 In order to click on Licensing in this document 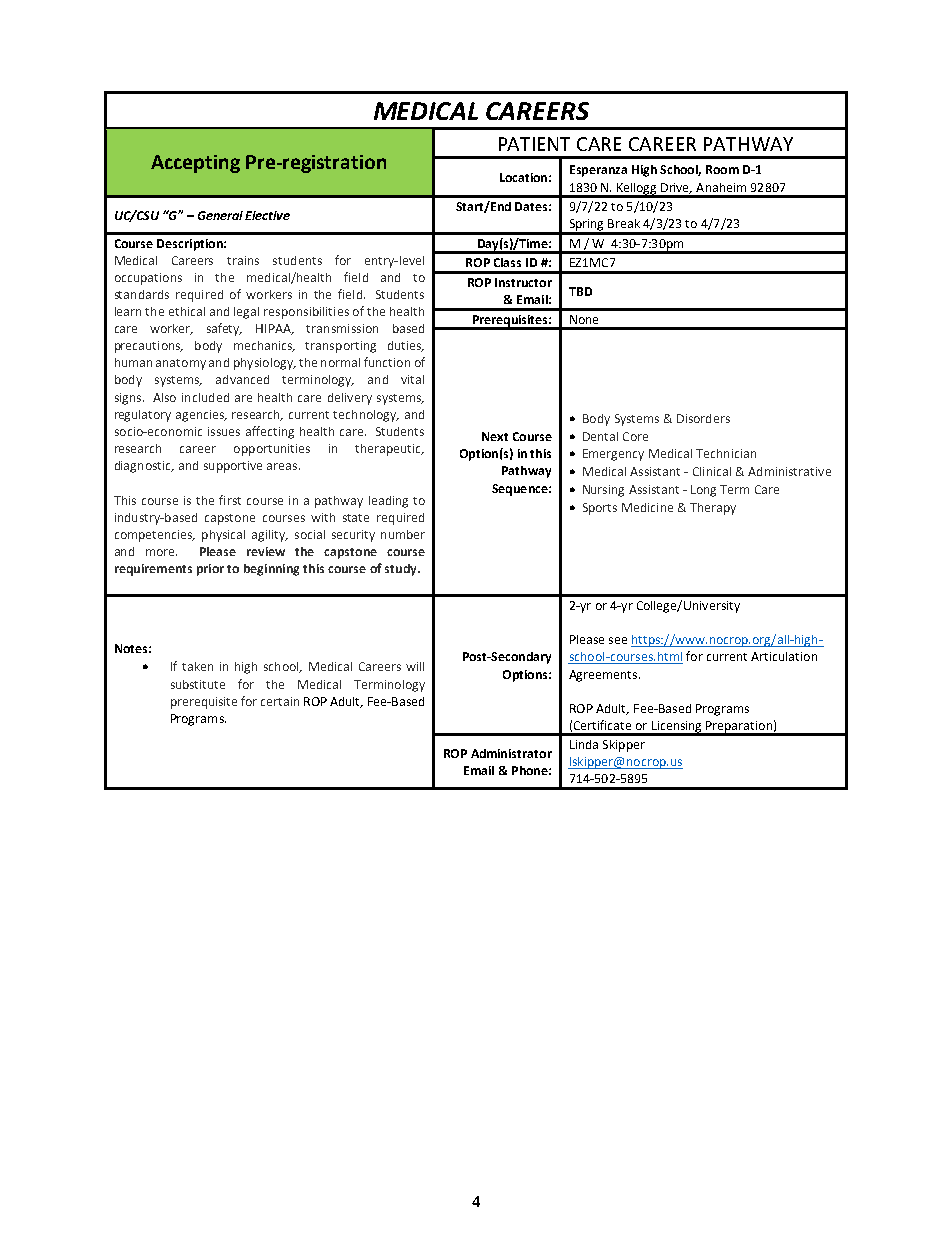, I will do `click(677, 728)`.
